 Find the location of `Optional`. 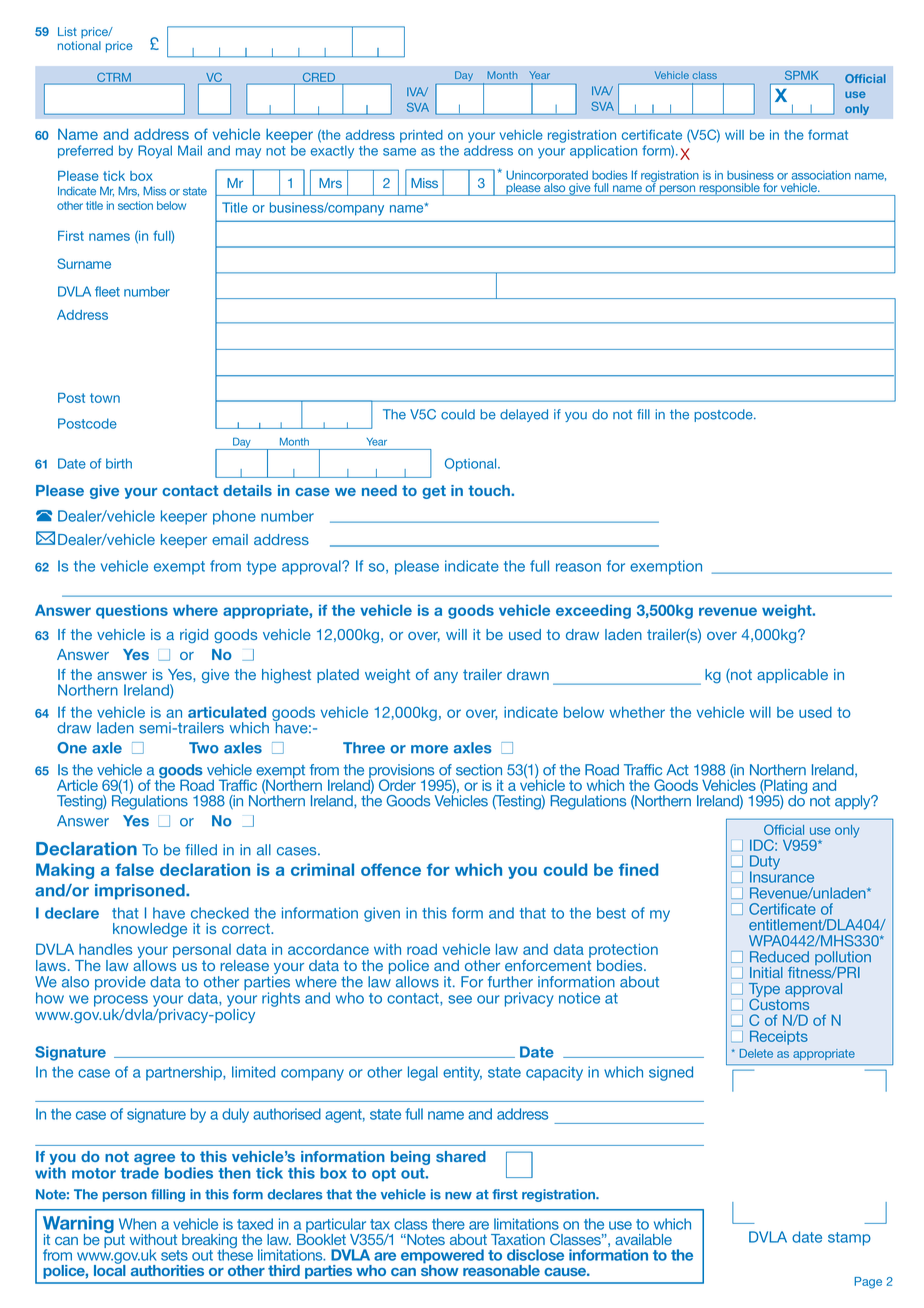

Optional is located at coordinates (472, 464).
